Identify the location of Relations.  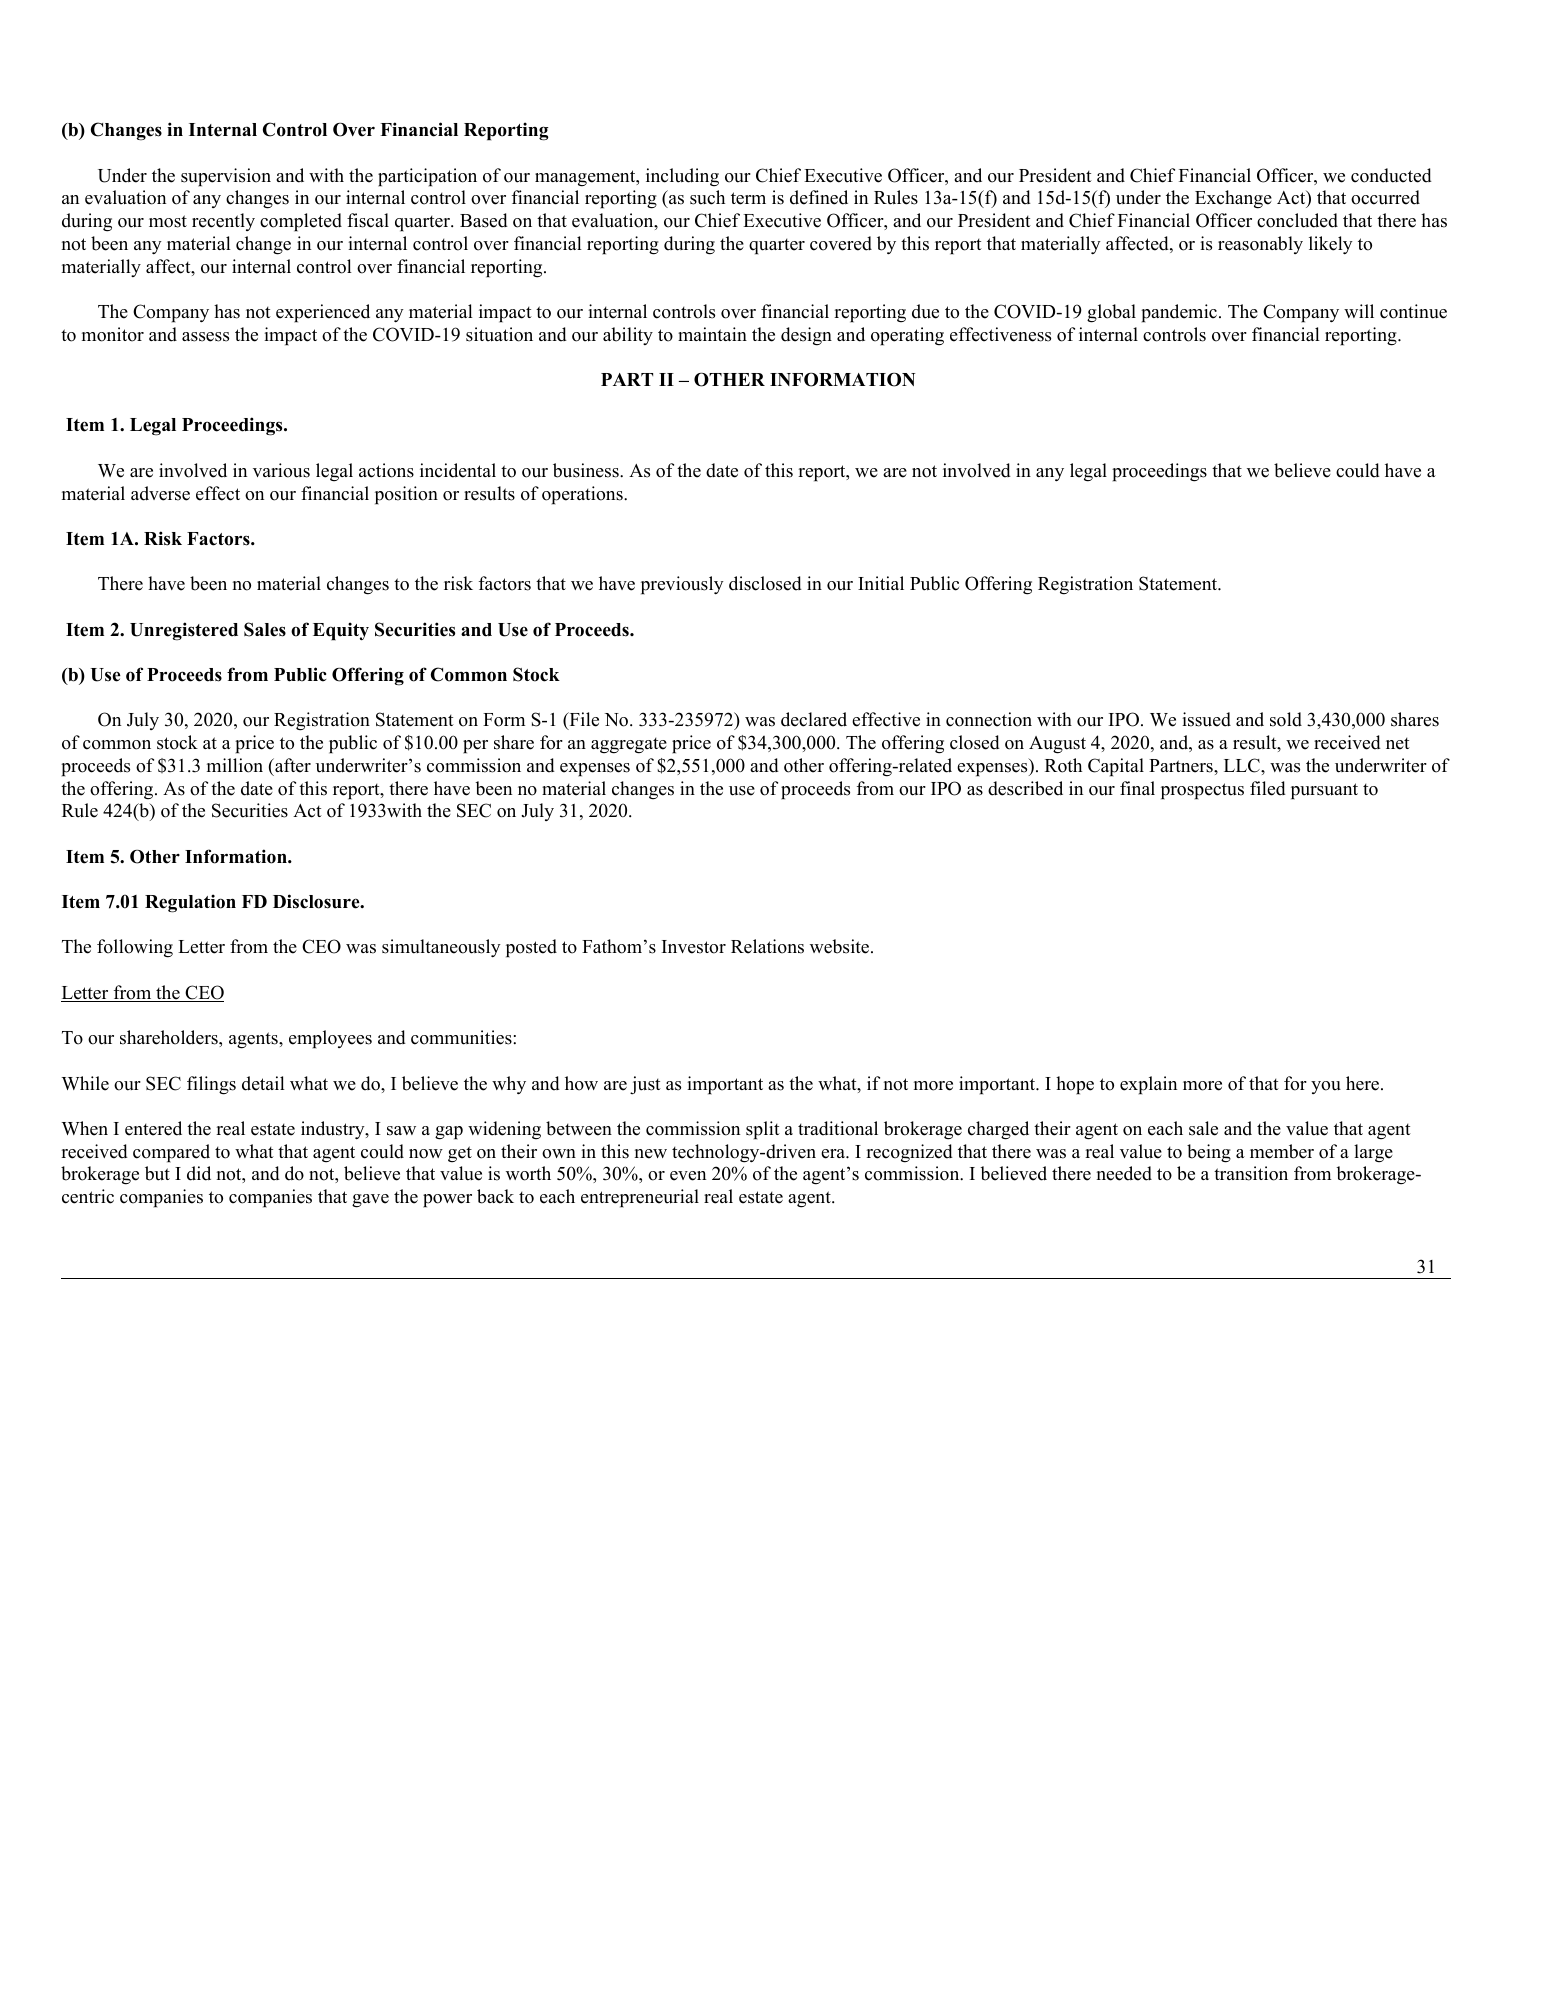
(767, 946).
